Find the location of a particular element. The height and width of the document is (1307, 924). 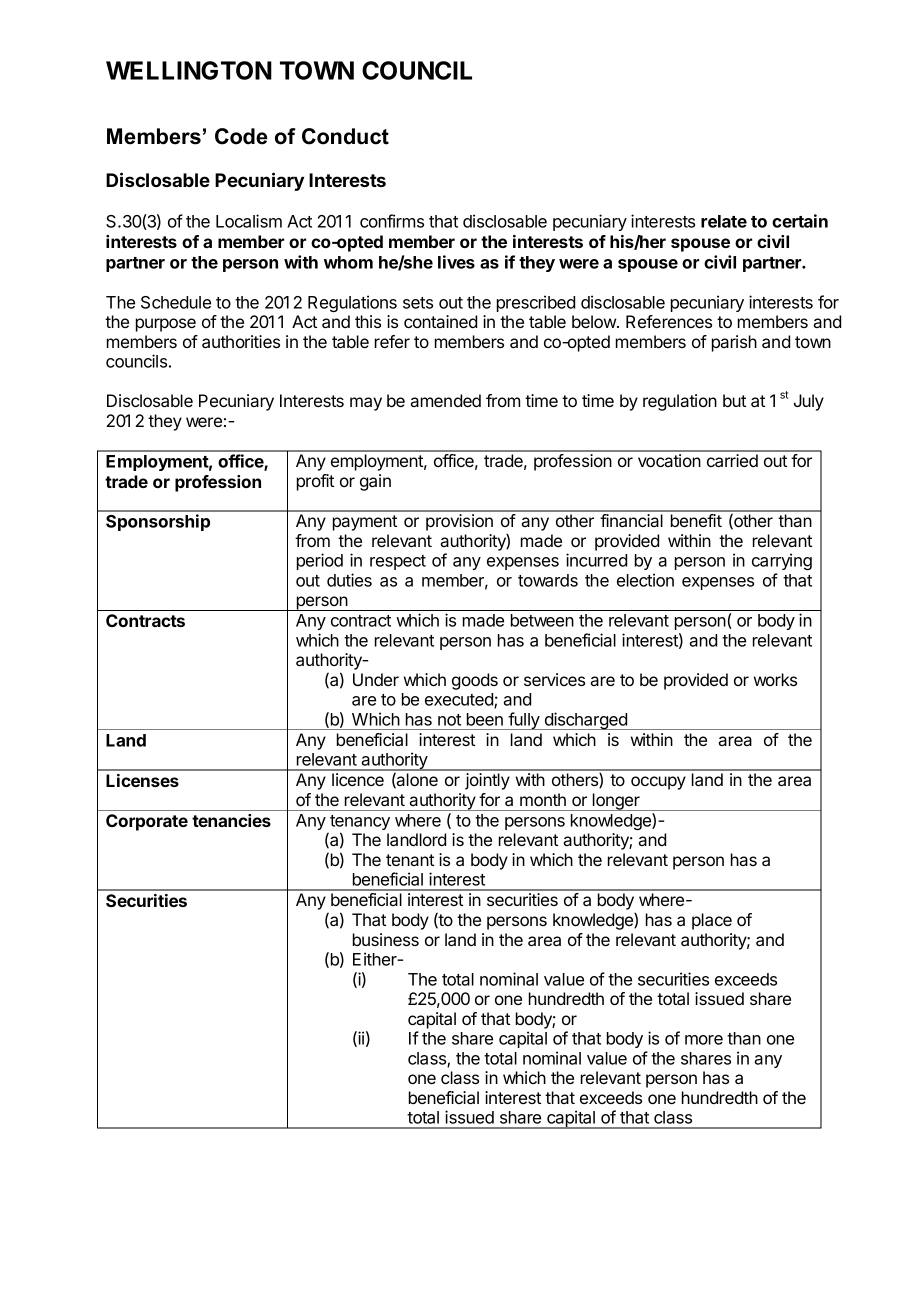

relate is located at coordinates (724, 221).
